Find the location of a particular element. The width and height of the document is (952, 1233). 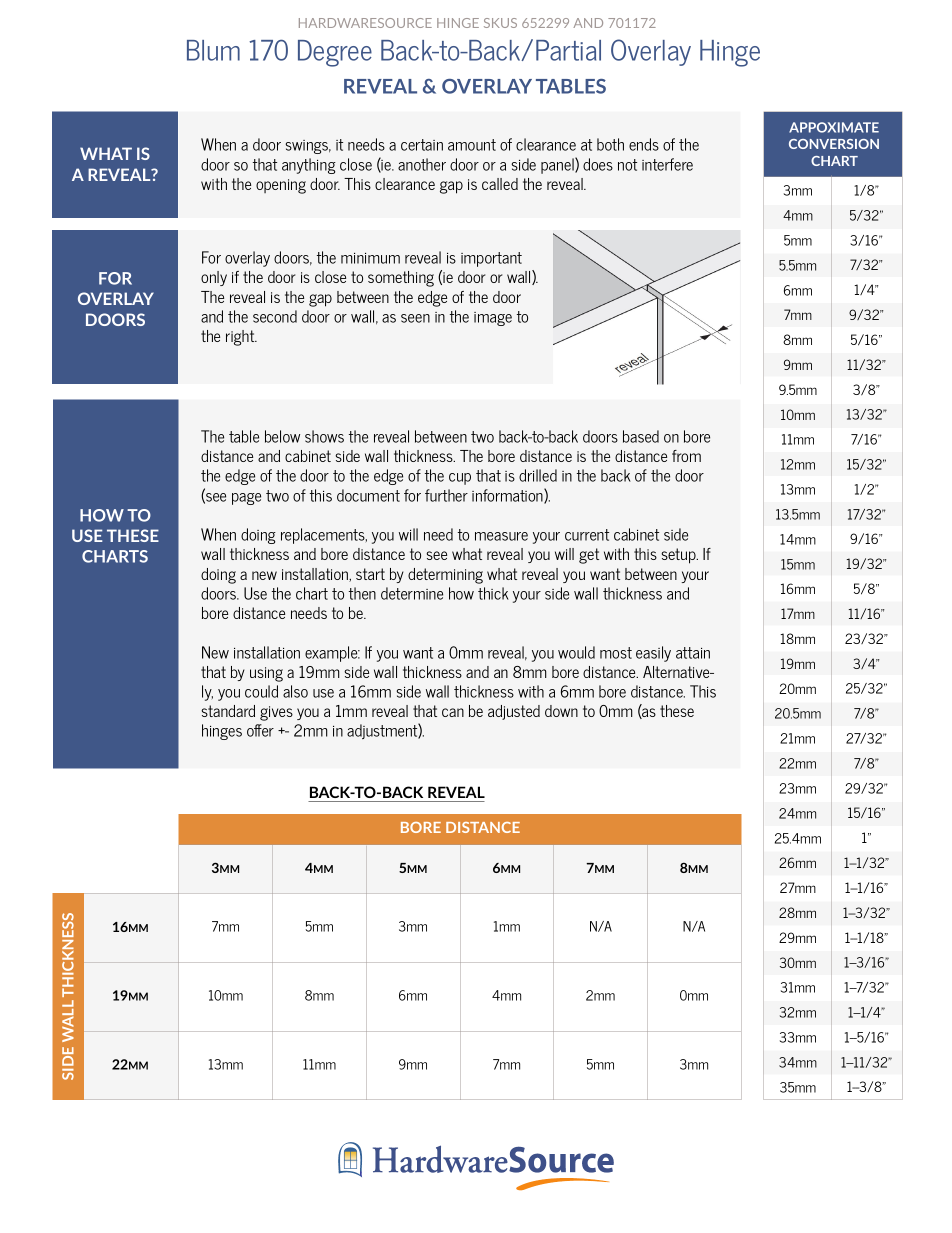

setup is located at coordinates (679, 556).
